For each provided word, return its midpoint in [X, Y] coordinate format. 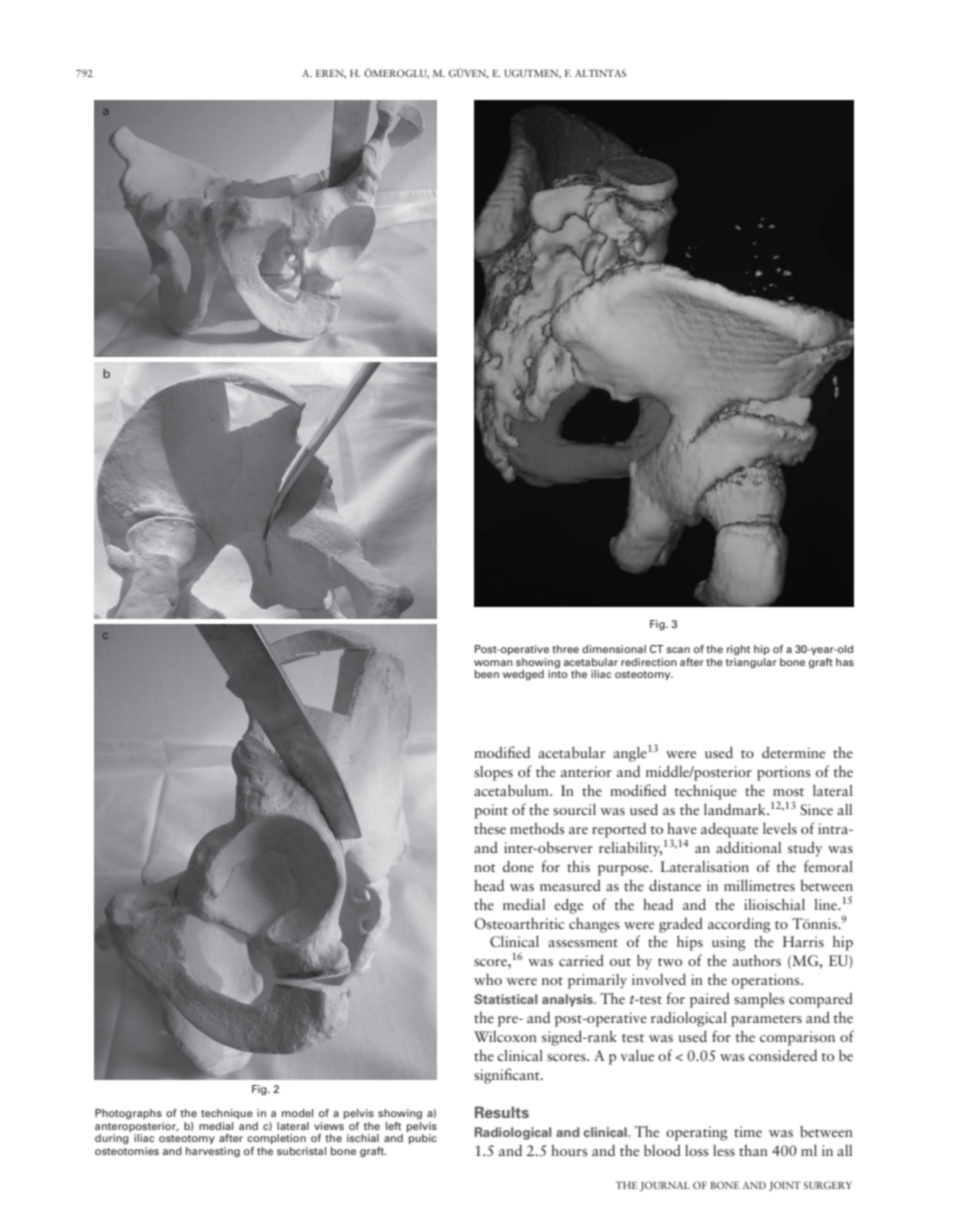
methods [537, 828]
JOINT [785, 1186]
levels [780, 828]
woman [493, 663]
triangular [751, 663]
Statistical [506, 999]
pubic [423, 1139]
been [487, 674]
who [488, 979]
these [490, 828]
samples [759, 1000]
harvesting [213, 1152]
